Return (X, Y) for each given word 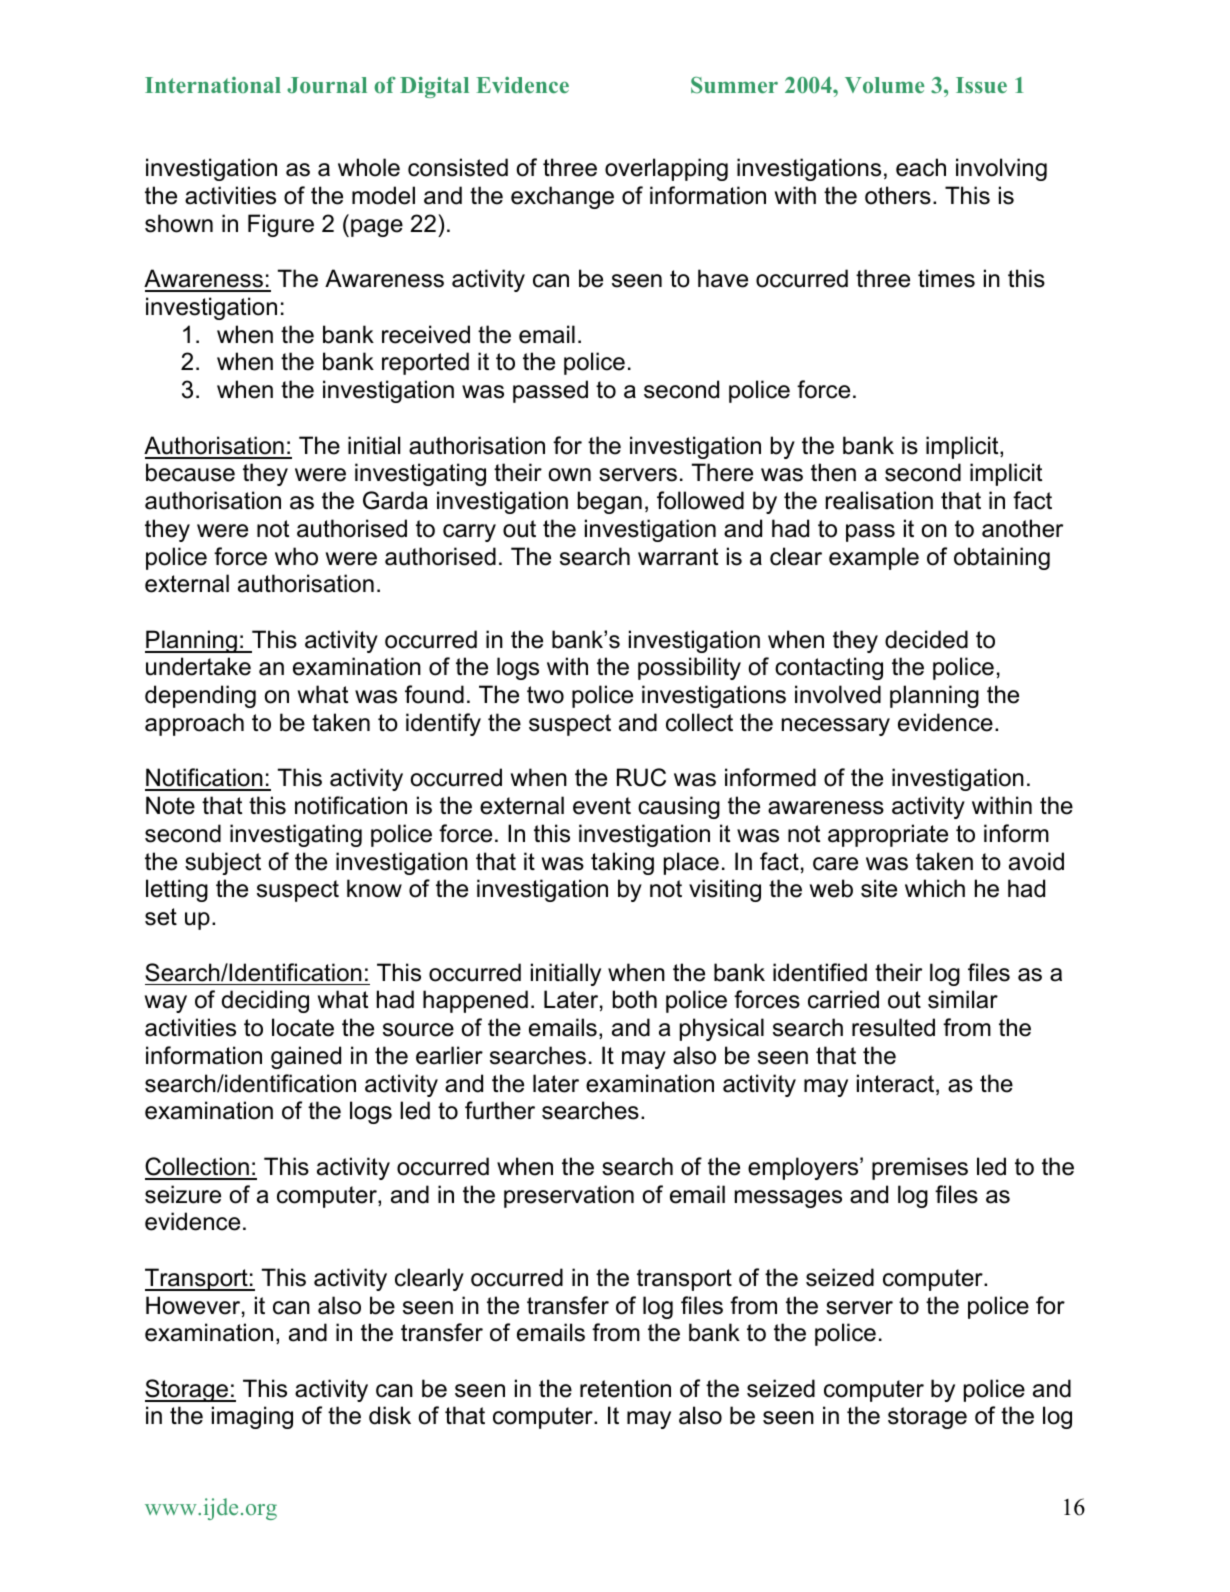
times (946, 278)
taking (622, 863)
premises (920, 1168)
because (190, 472)
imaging (252, 1417)
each (921, 167)
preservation (569, 1196)
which (935, 888)
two (545, 695)
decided (926, 639)
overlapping (666, 169)
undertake (198, 666)
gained (306, 1057)
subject (223, 863)
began (610, 502)
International (213, 85)
